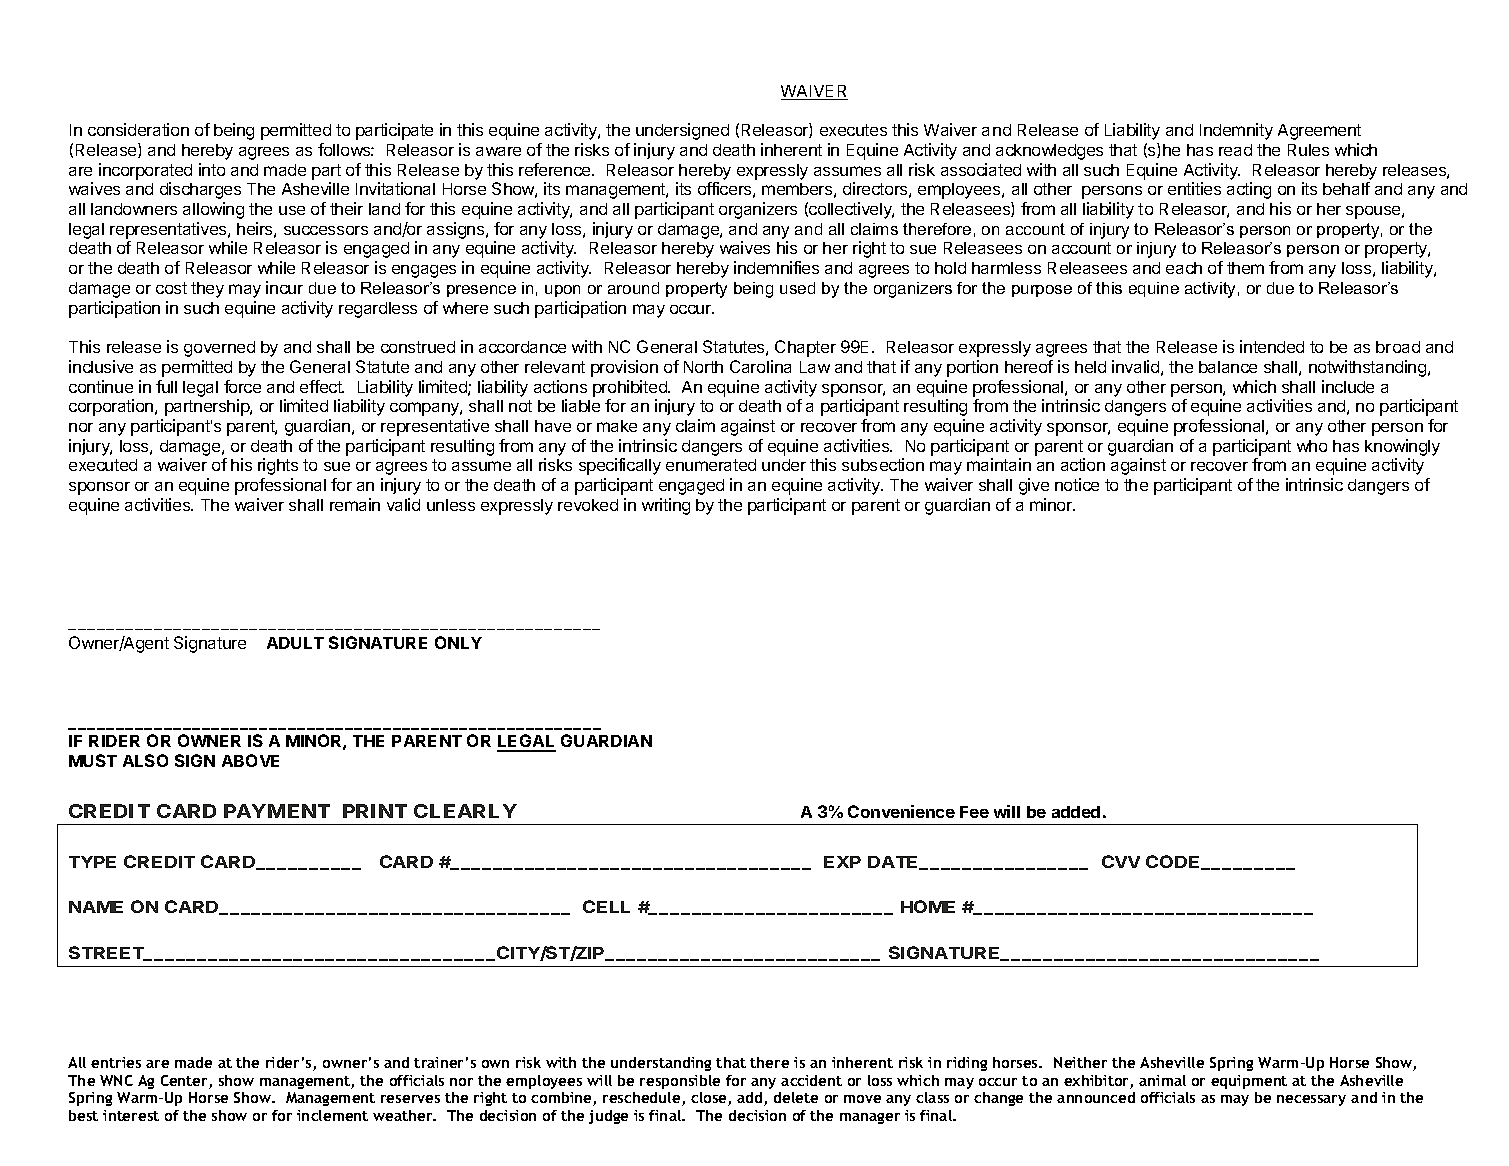  I want to click on into, so click(212, 169).
